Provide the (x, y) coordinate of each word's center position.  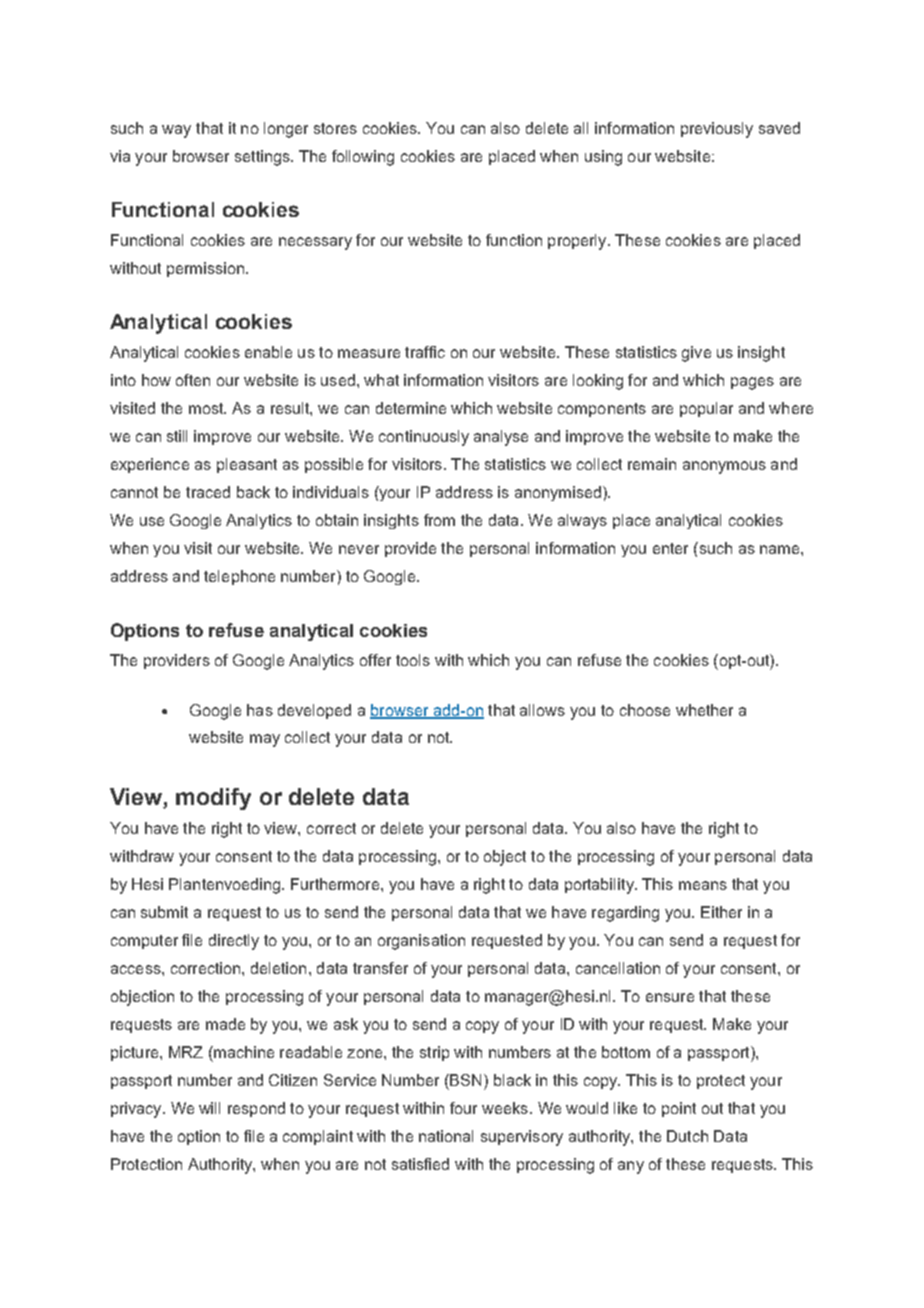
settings (263, 158)
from (439, 520)
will (209, 1108)
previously (717, 130)
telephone (239, 577)
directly (234, 942)
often (193, 380)
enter (670, 548)
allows (542, 710)
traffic (425, 352)
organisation (421, 942)
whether (704, 710)
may (265, 740)
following (363, 158)
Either (721, 912)
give (696, 354)
